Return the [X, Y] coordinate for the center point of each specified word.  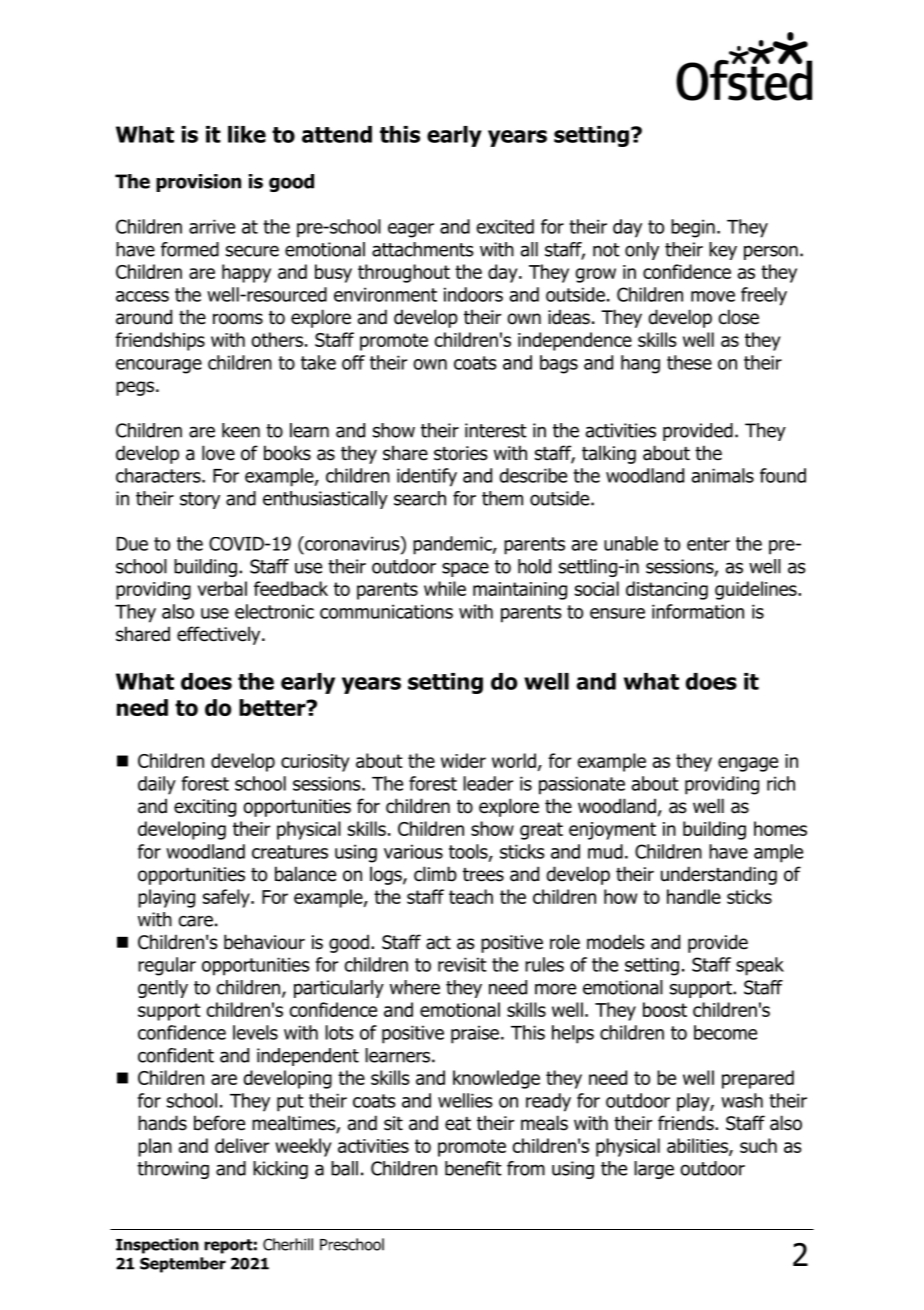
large [654, 1170]
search [420, 498]
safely [227, 898]
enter [708, 544]
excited [505, 226]
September [183, 1265]
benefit [473, 1168]
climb [435, 874]
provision [198, 183]
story [200, 500]
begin [693, 228]
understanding [719, 875]
